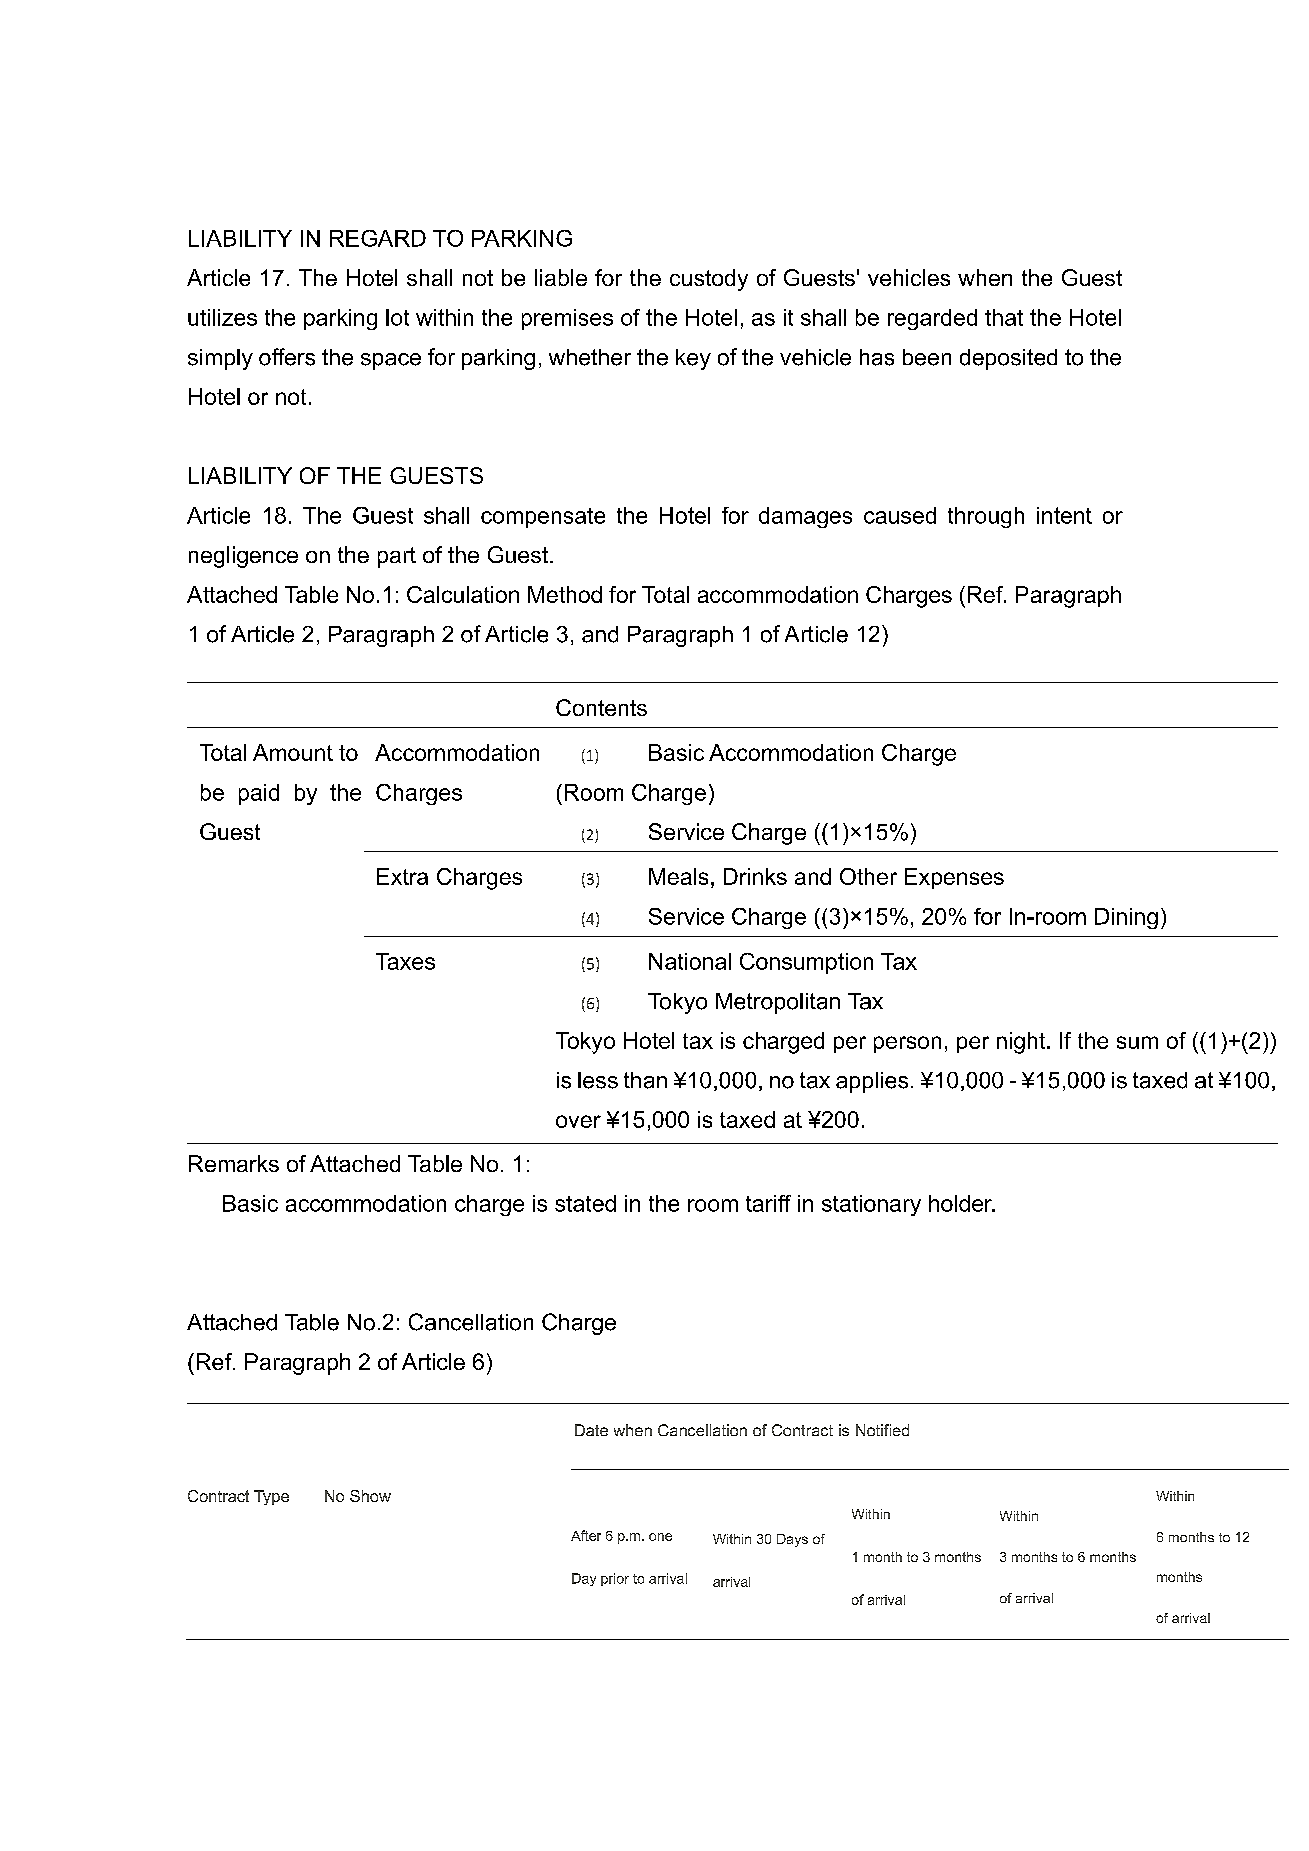  I want to click on Show, so click(370, 1496).
